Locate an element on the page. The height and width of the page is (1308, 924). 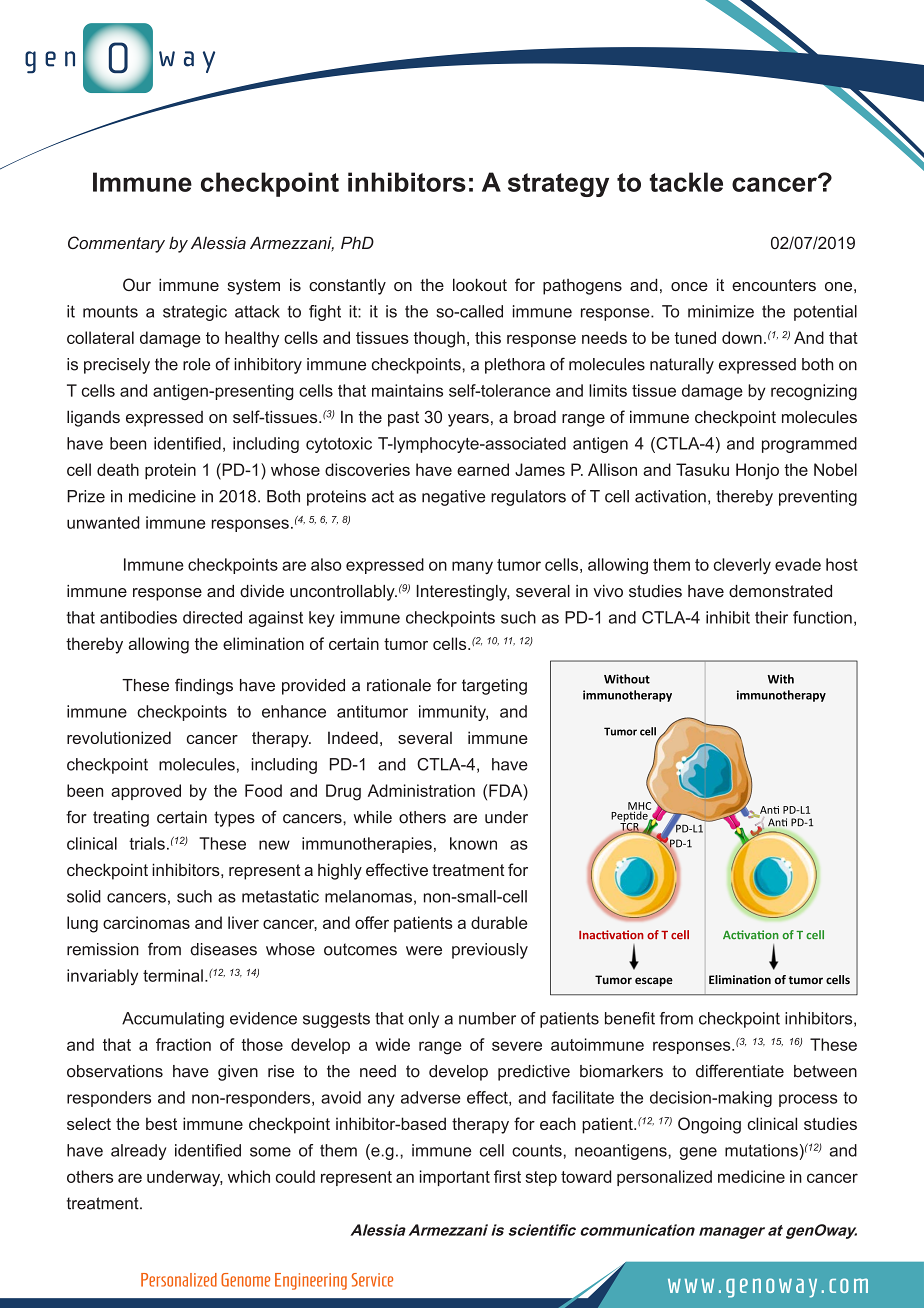
revolutionized is located at coordinates (119, 737).
